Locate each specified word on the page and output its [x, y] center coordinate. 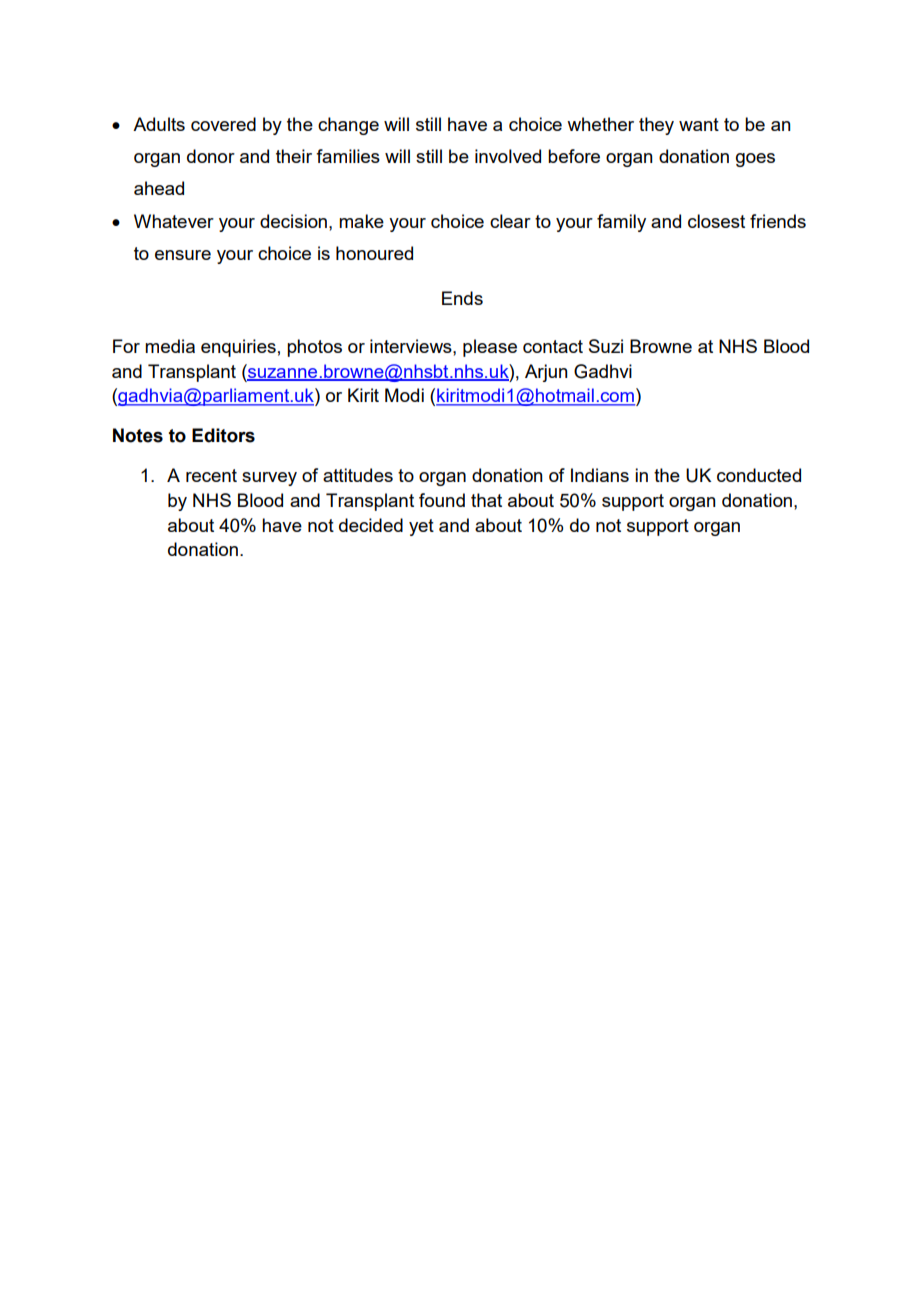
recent [211, 475]
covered [223, 124]
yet [421, 527]
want [699, 124]
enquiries [238, 348]
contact [553, 346]
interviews [412, 346]
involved [508, 156]
